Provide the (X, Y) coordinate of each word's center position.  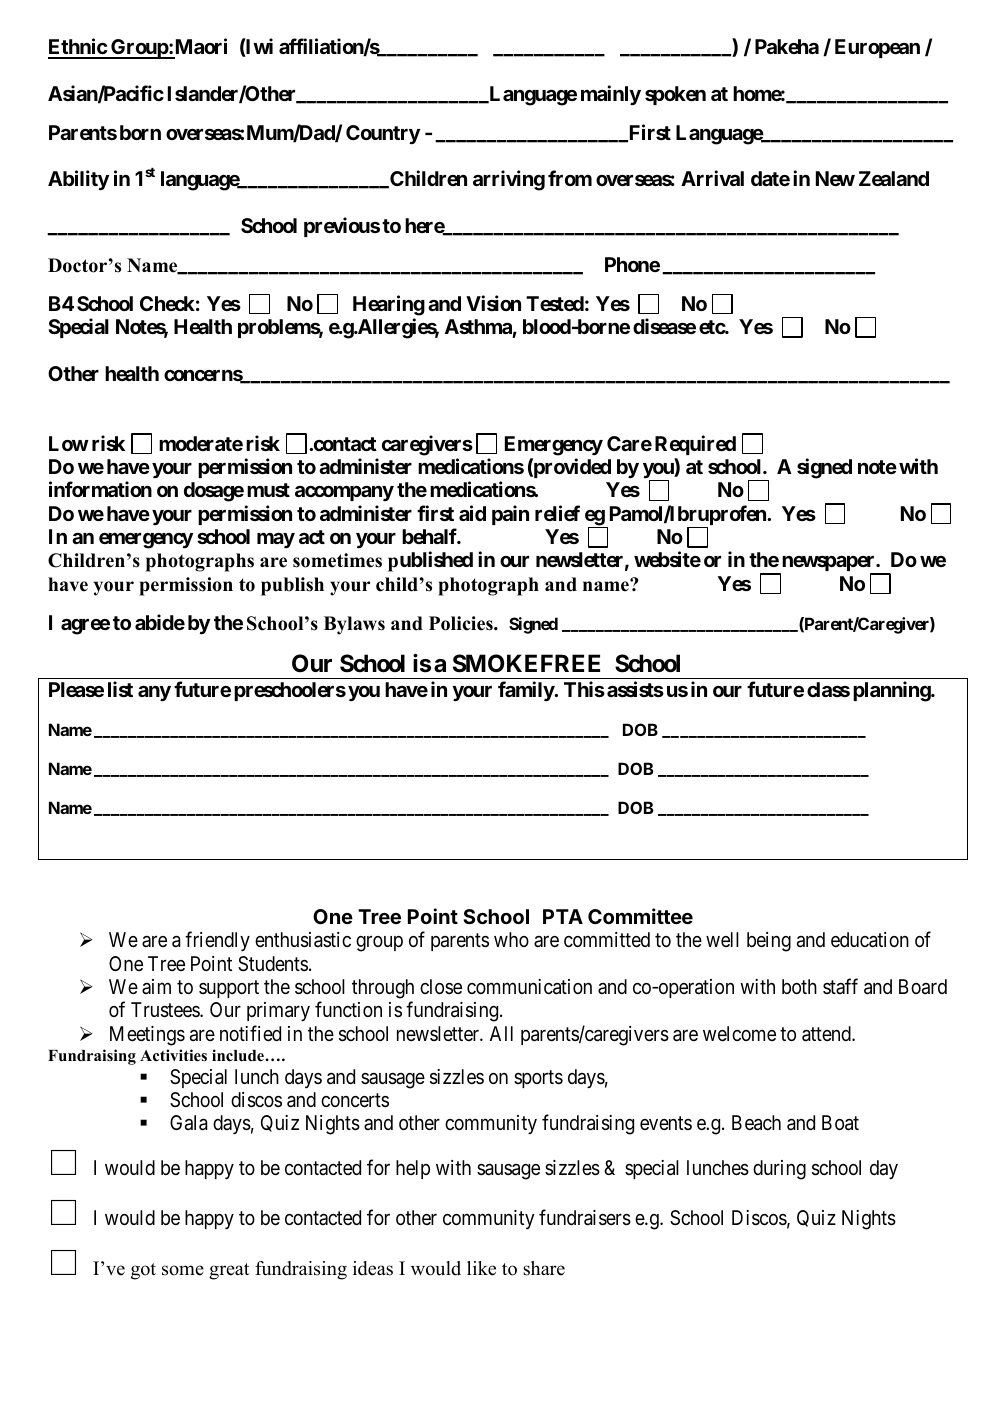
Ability (78, 180)
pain (510, 515)
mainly (611, 95)
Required (695, 445)
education (870, 940)
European (877, 48)
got (143, 1271)
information (100, 489)
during (779, 1170)
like (481, 1268)
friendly (217, 941)
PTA (563, 916)
